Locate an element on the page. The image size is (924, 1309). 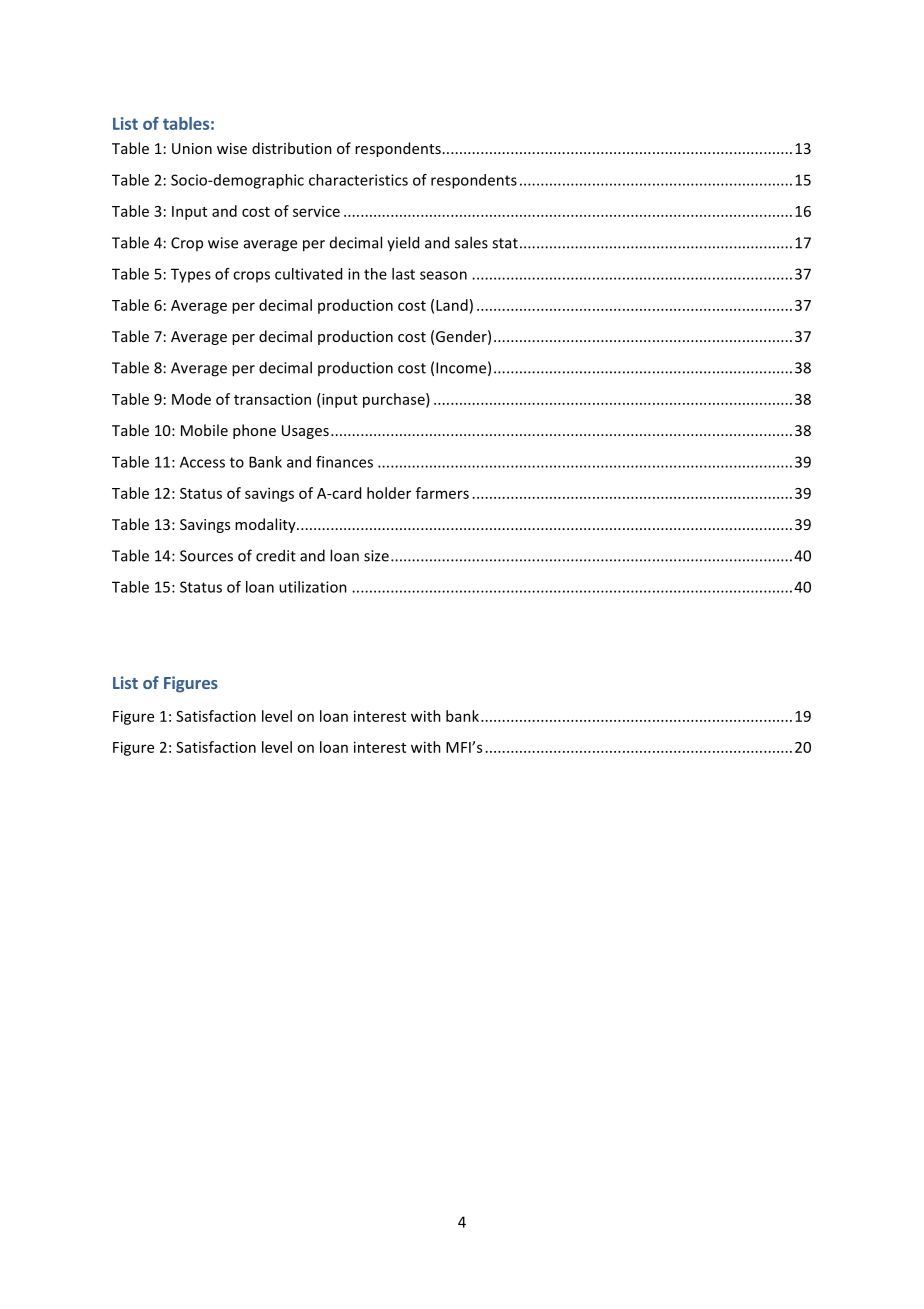
Union is located at coordinates (192, 148).
